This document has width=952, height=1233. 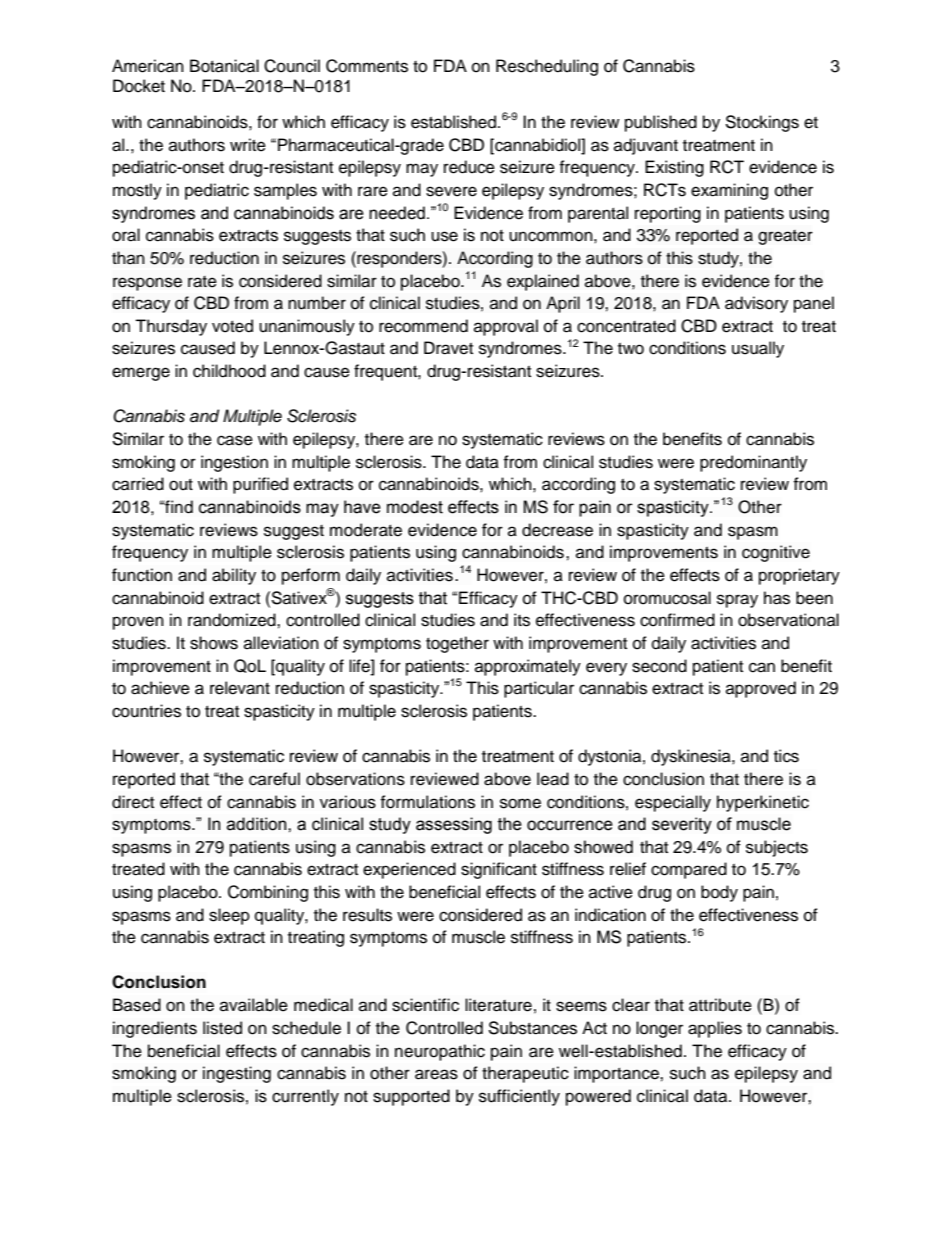 What do you see at coordinates (237, 1074) in the document?
I see `ingesting` at bounding box center [237, 1074].
